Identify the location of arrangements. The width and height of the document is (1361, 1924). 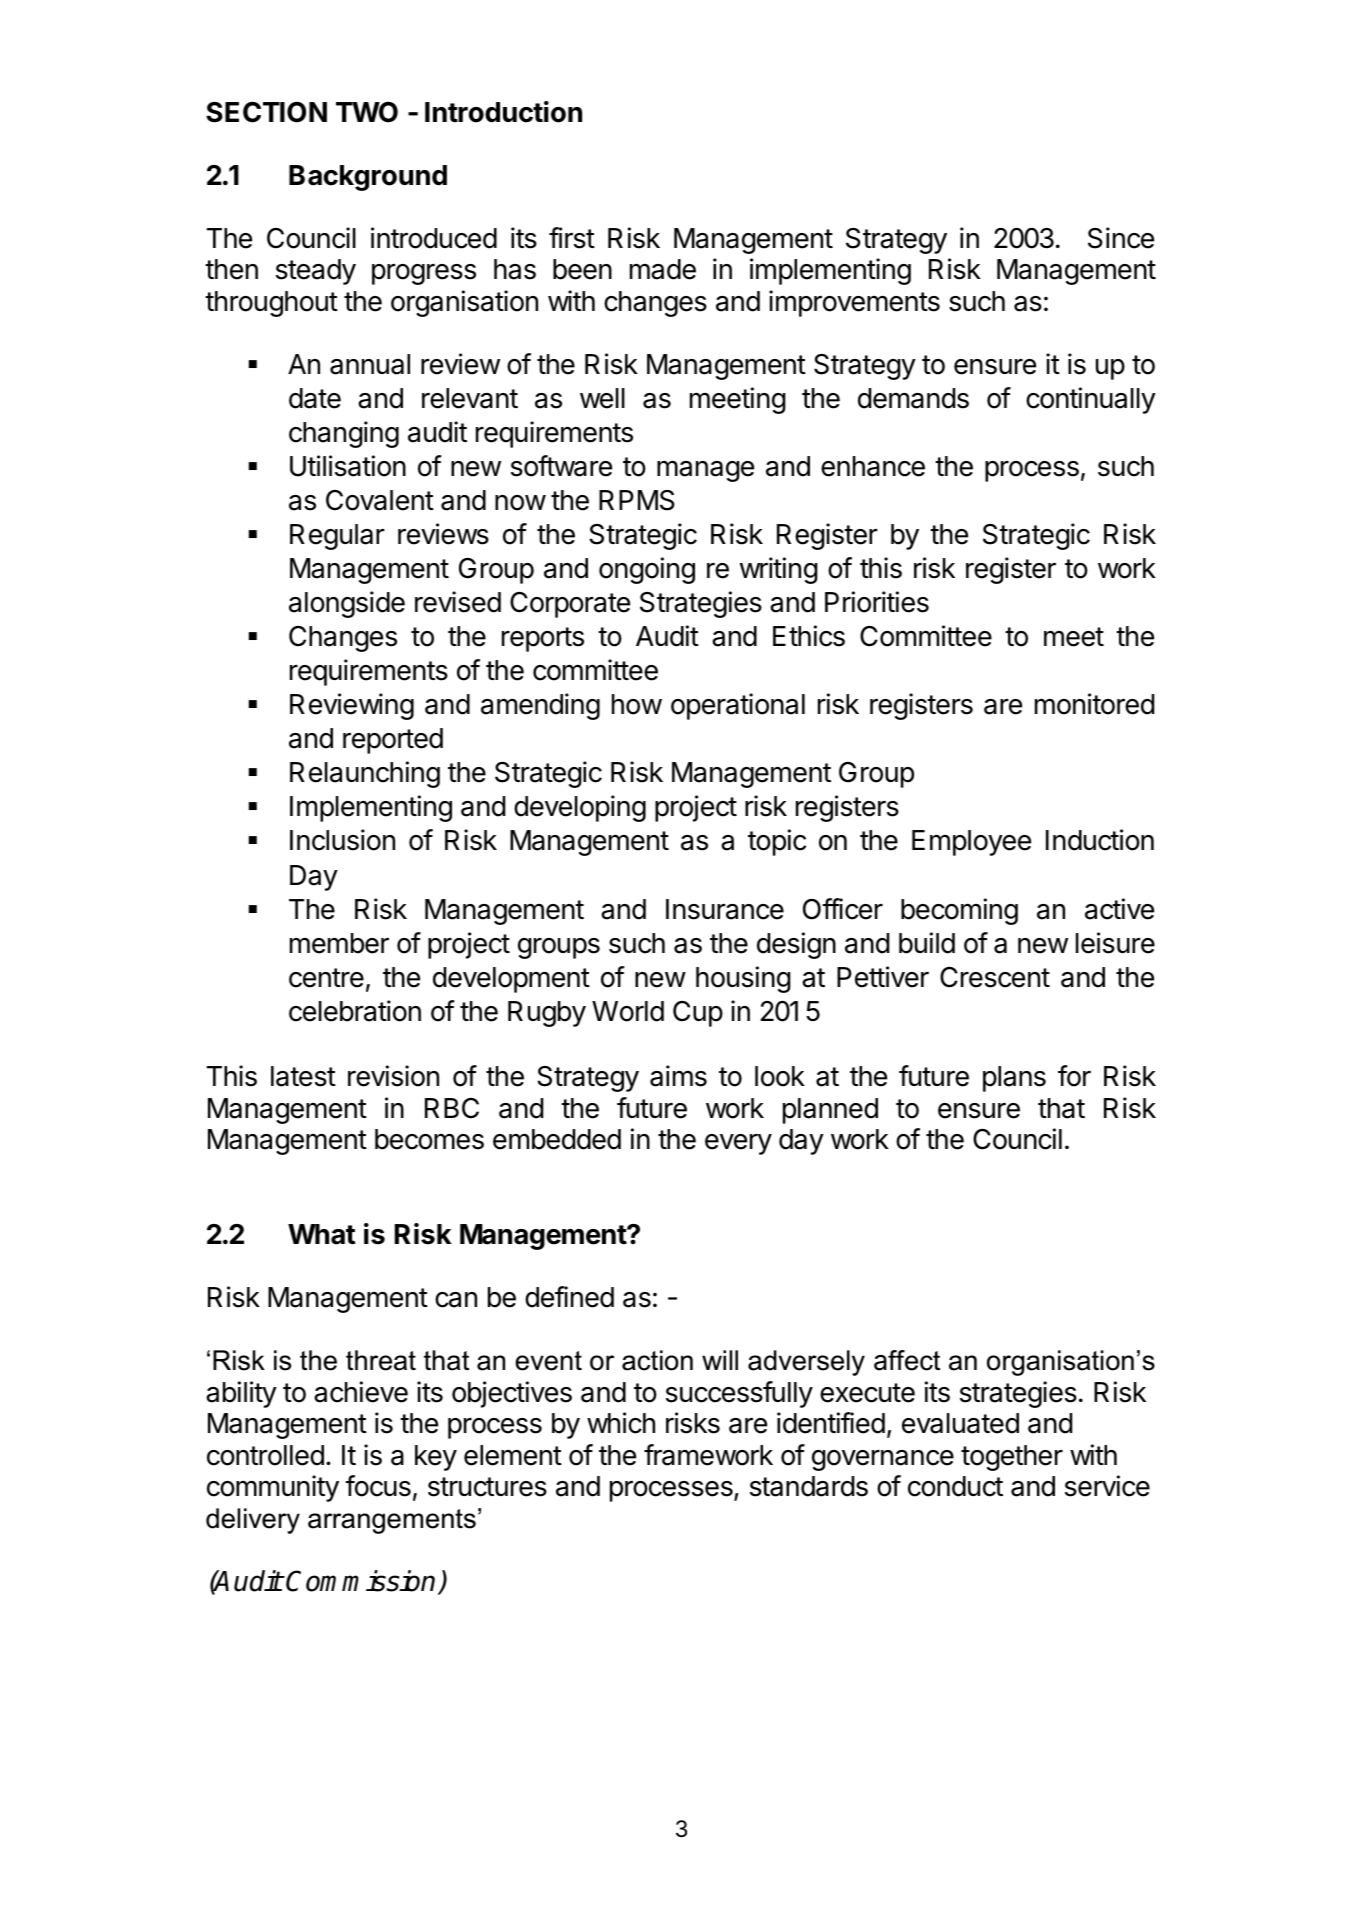
(392, 1521).
